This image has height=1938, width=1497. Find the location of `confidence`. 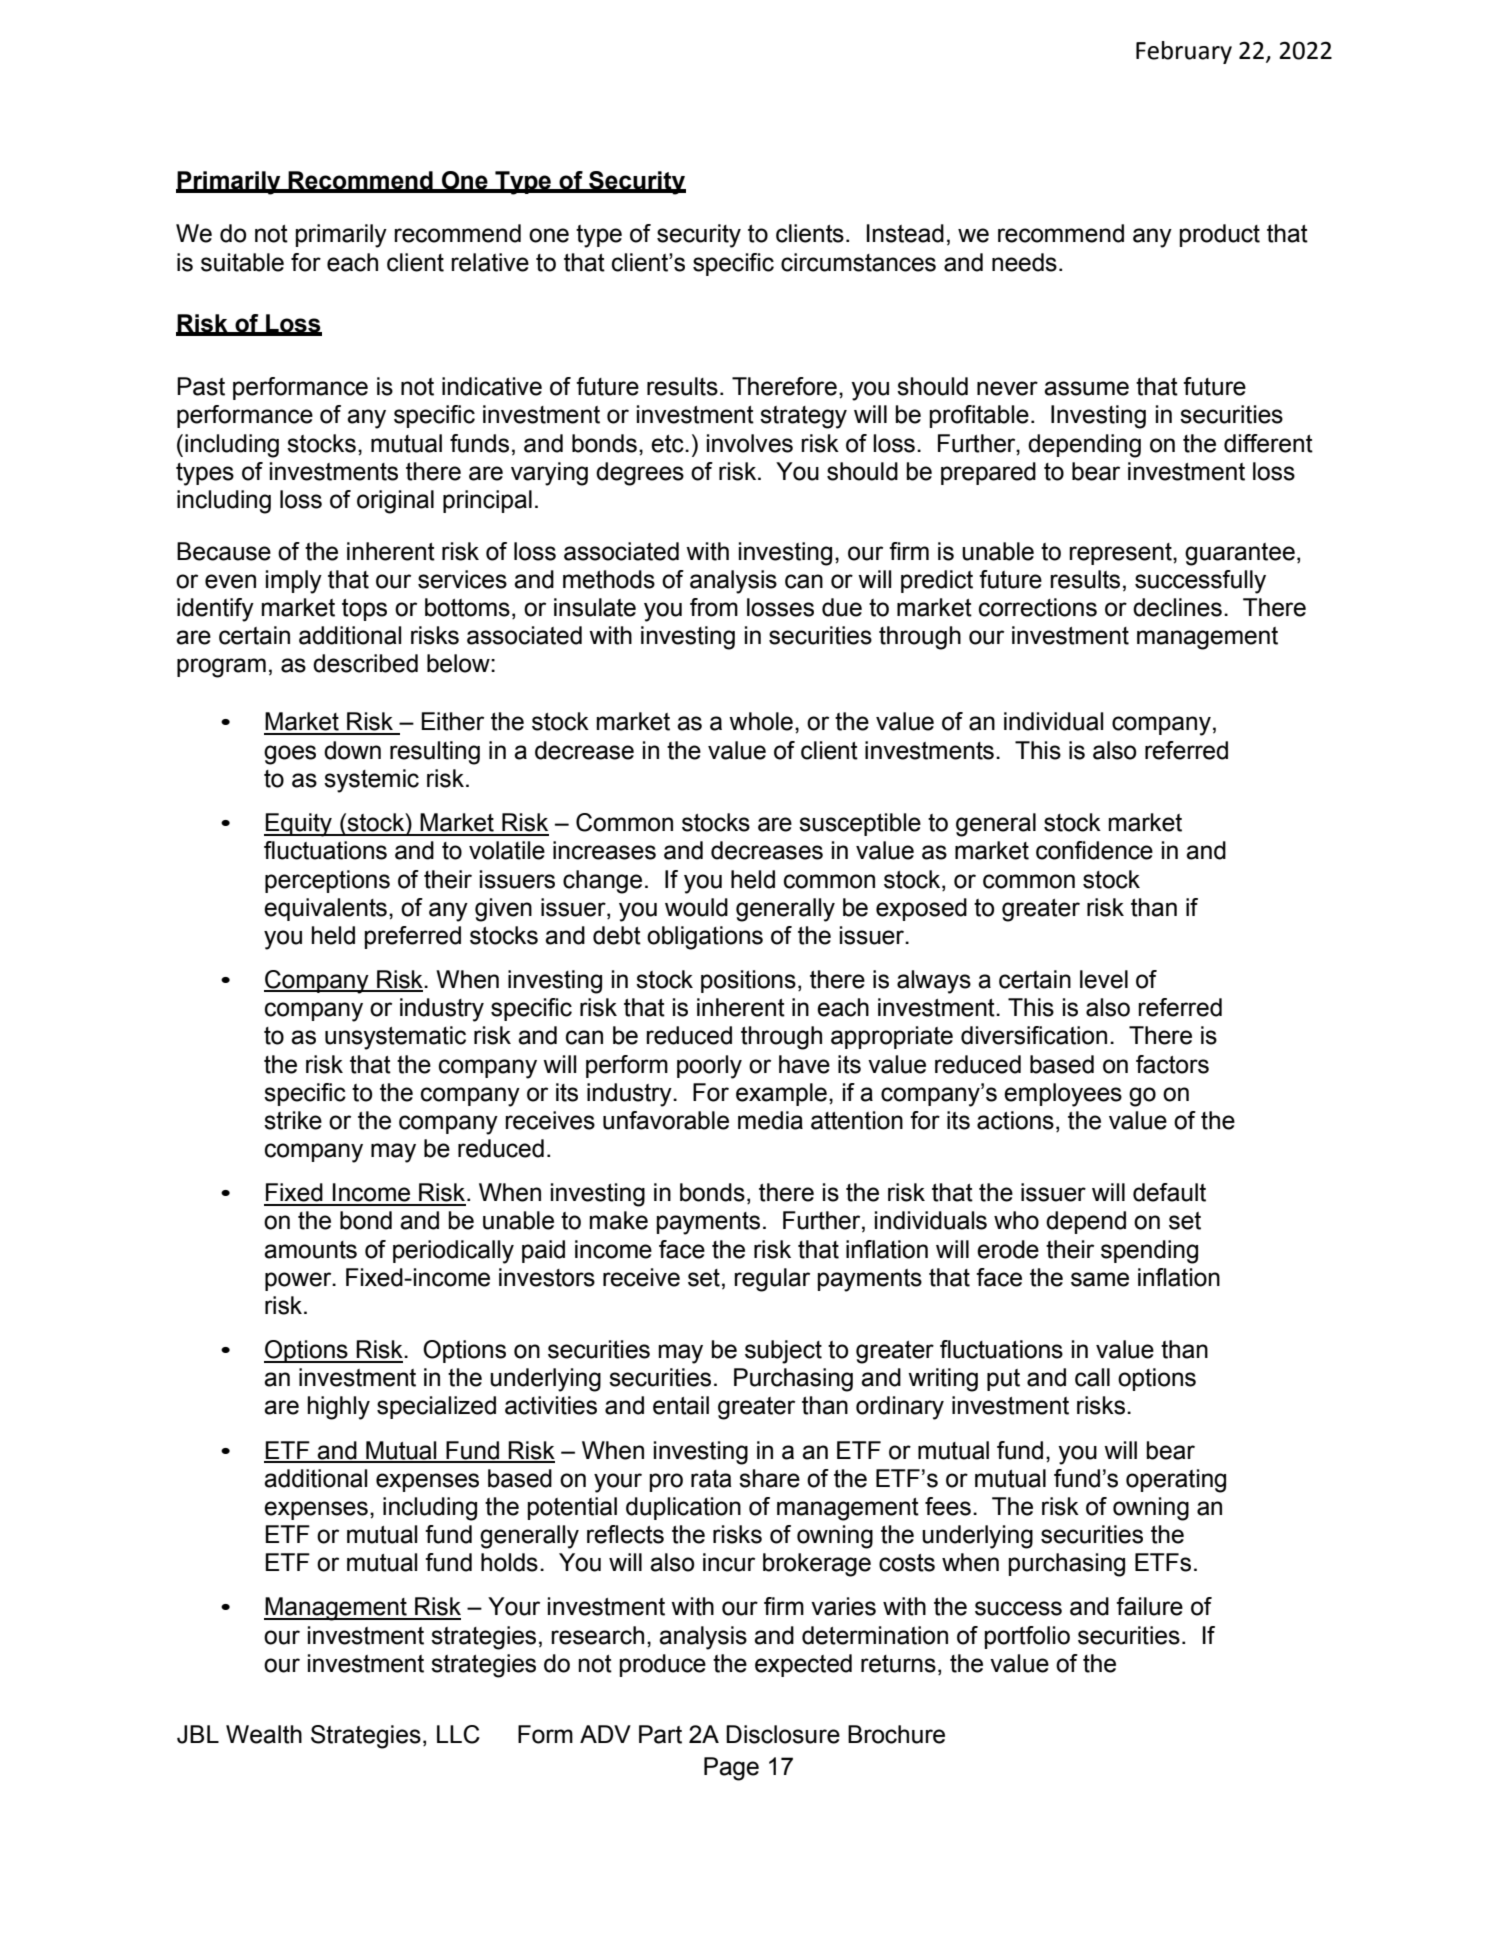

confidence is located at coordinates (1094, 850).
